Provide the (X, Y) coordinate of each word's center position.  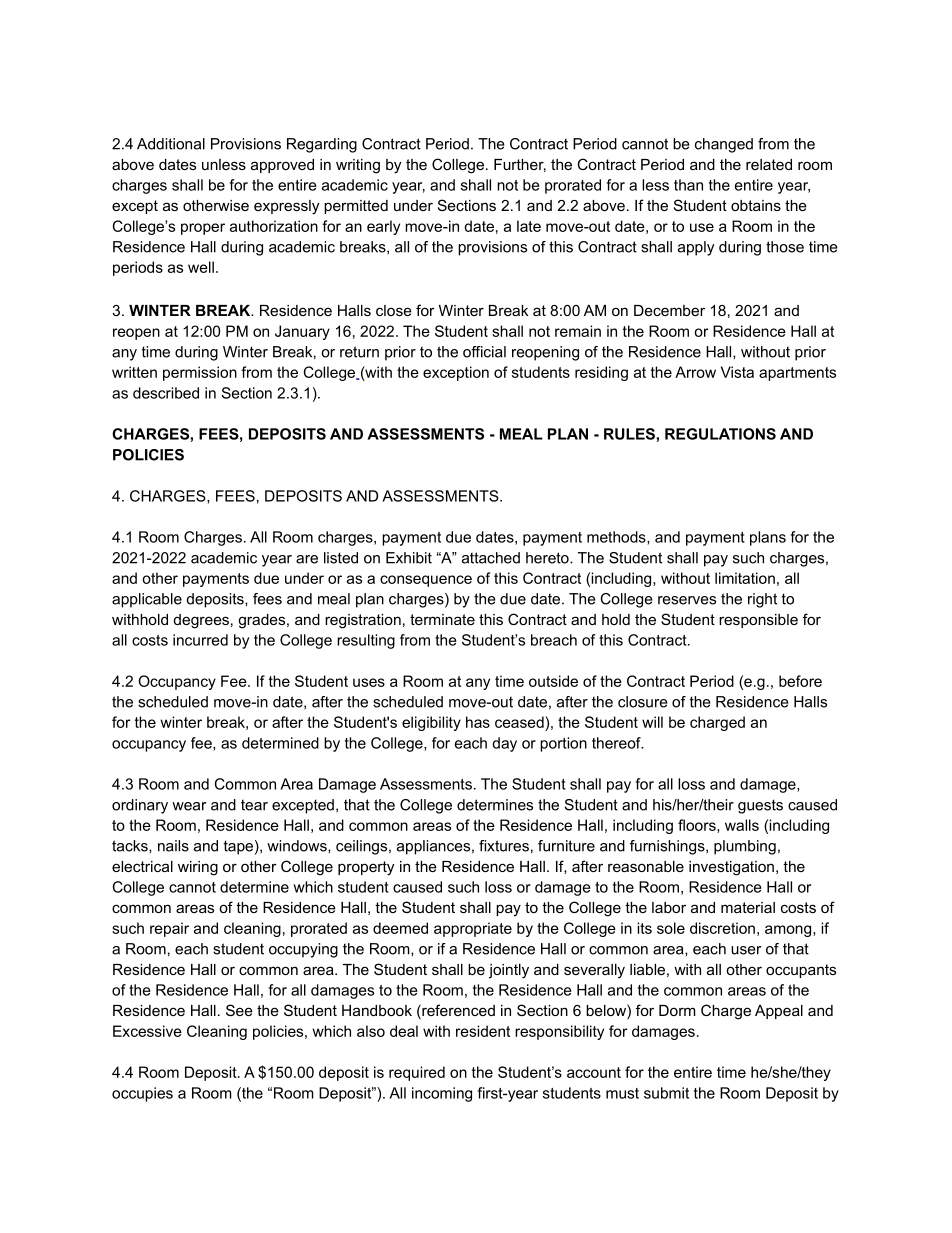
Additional (171, 144)
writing (358, 166)
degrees (201, 621)
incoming (442, 1094)
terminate (442, 619)
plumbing (745, 847)
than (688, 185)
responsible (758, 621)
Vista (737, 372)
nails (173, 846)
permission (200, 373)
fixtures (504, 846)
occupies (142, 1094)
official (484, 352)
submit (666, 1093)
